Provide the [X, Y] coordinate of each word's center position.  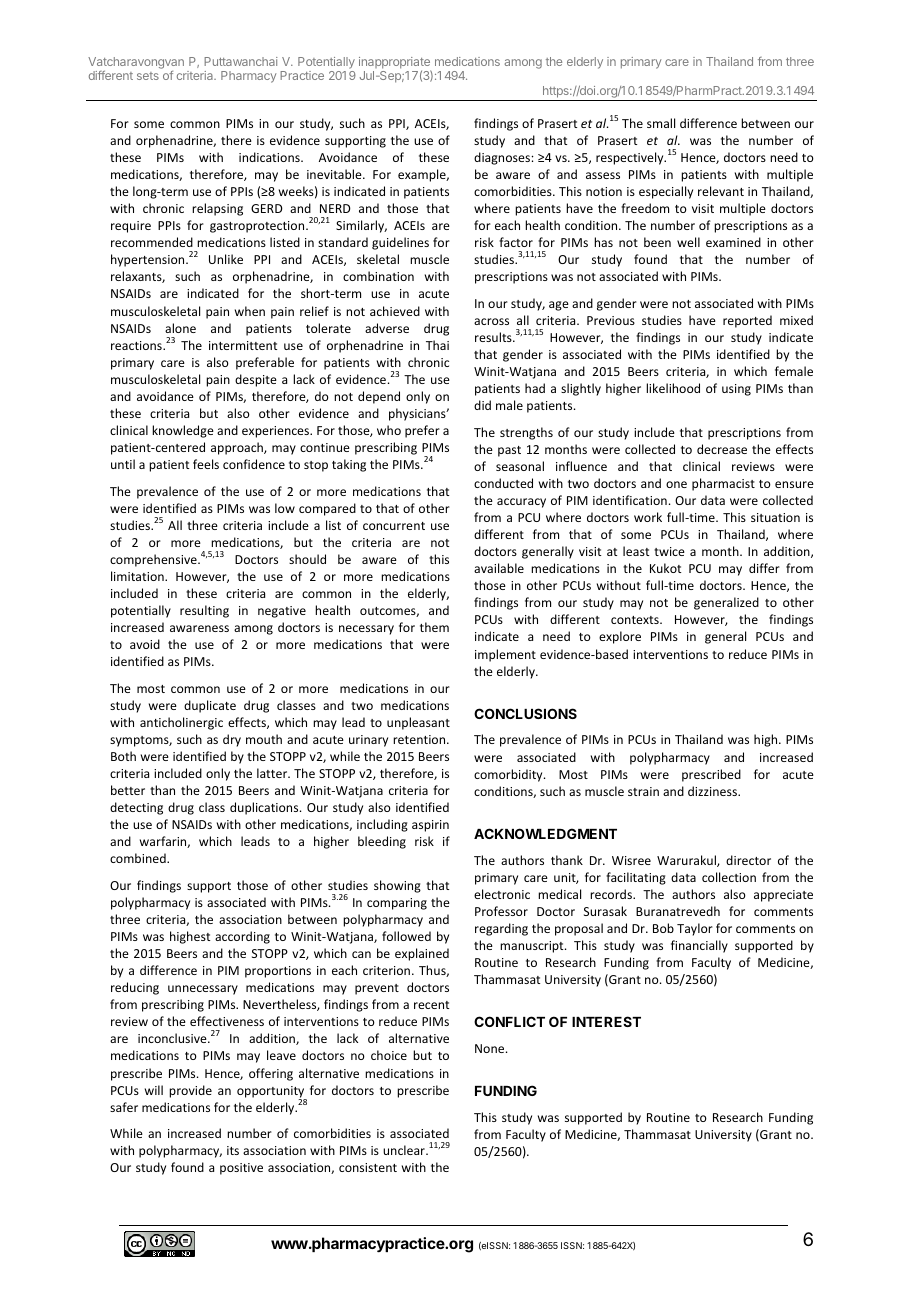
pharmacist [723, 484]
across [491, 321]
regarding [501, 929]
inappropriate [395, 64]
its [233, 1150]
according [242, 937]
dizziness [713, 791]
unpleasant [418, 723]
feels [206, 464]
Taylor [695, 929]
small [661, 123]
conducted [503, 483]
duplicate [210, 706]
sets [148, 76]
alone [180, 328]
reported [747, 321]
